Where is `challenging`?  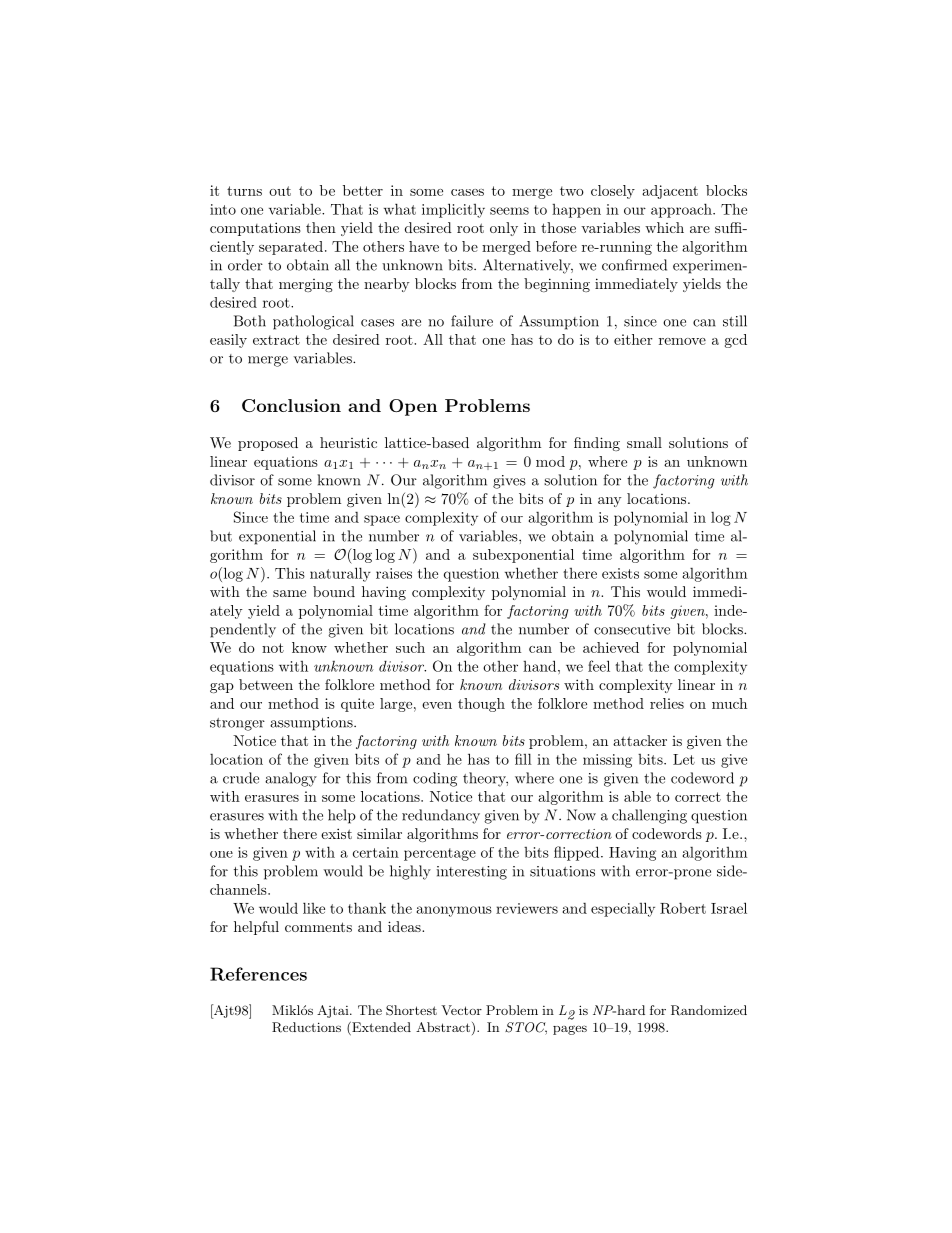
challenging is located at coordinates (649, 816).
